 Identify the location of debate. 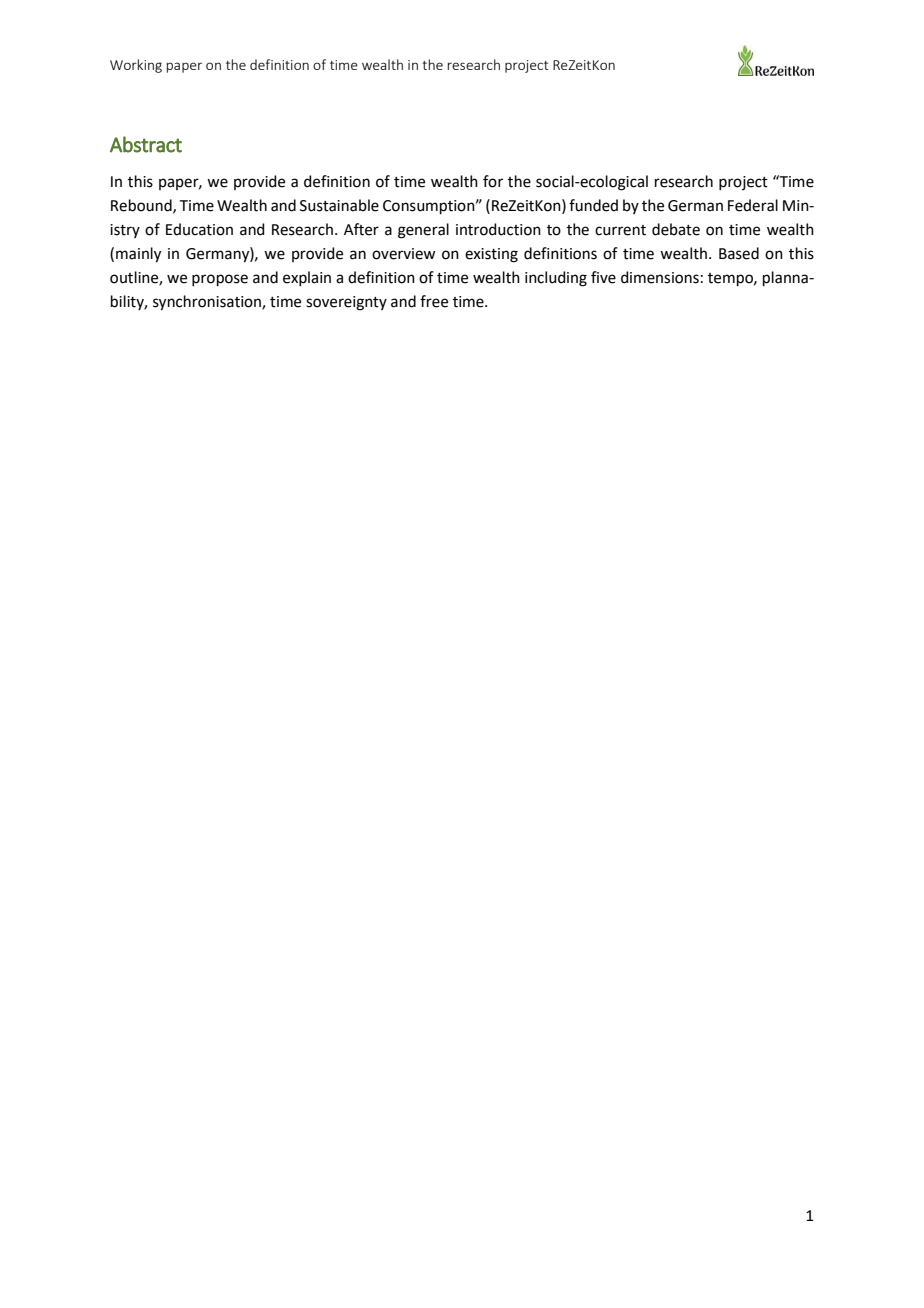
(676, 229).
